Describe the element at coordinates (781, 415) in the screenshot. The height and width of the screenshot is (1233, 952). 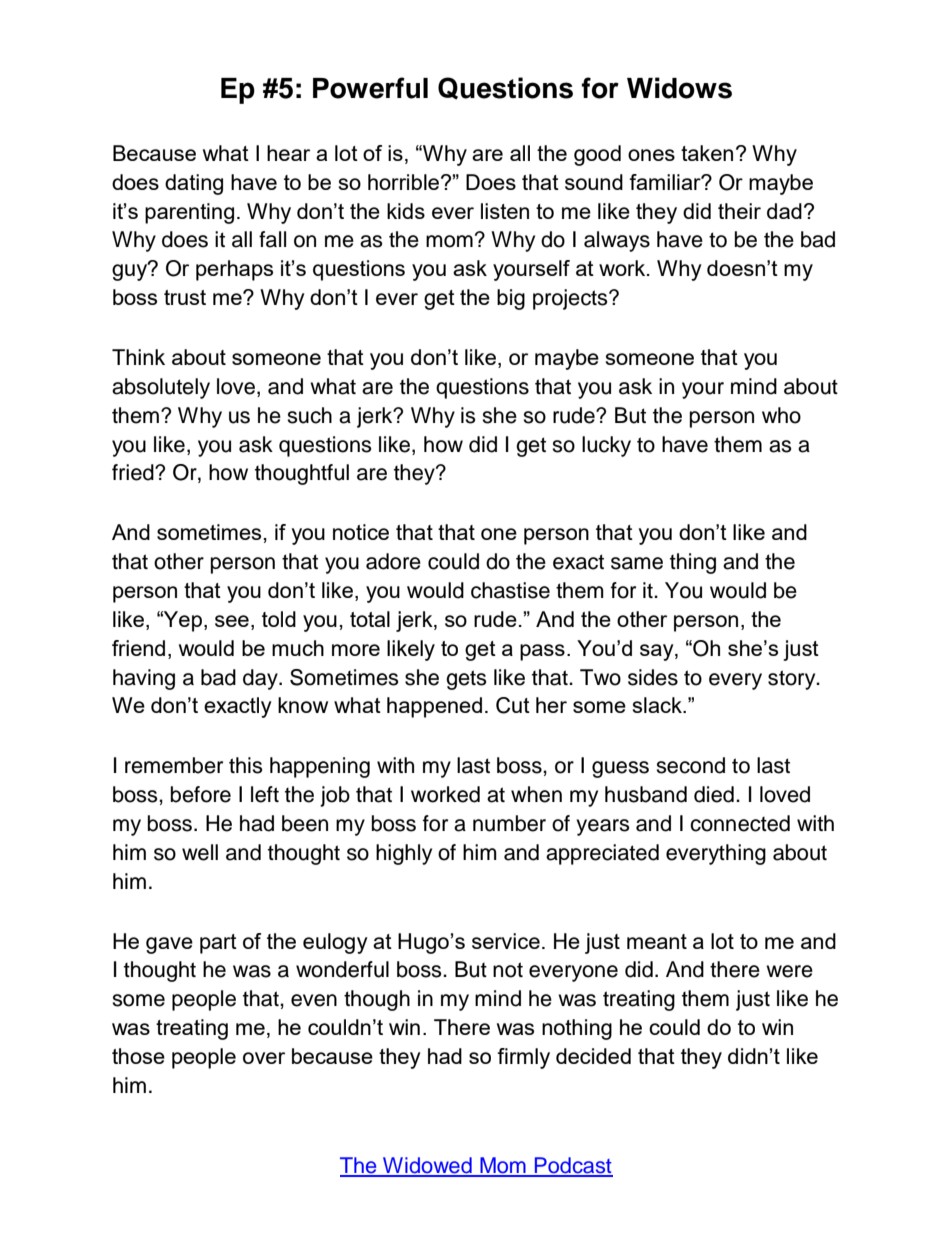
I see `who` at that location.
